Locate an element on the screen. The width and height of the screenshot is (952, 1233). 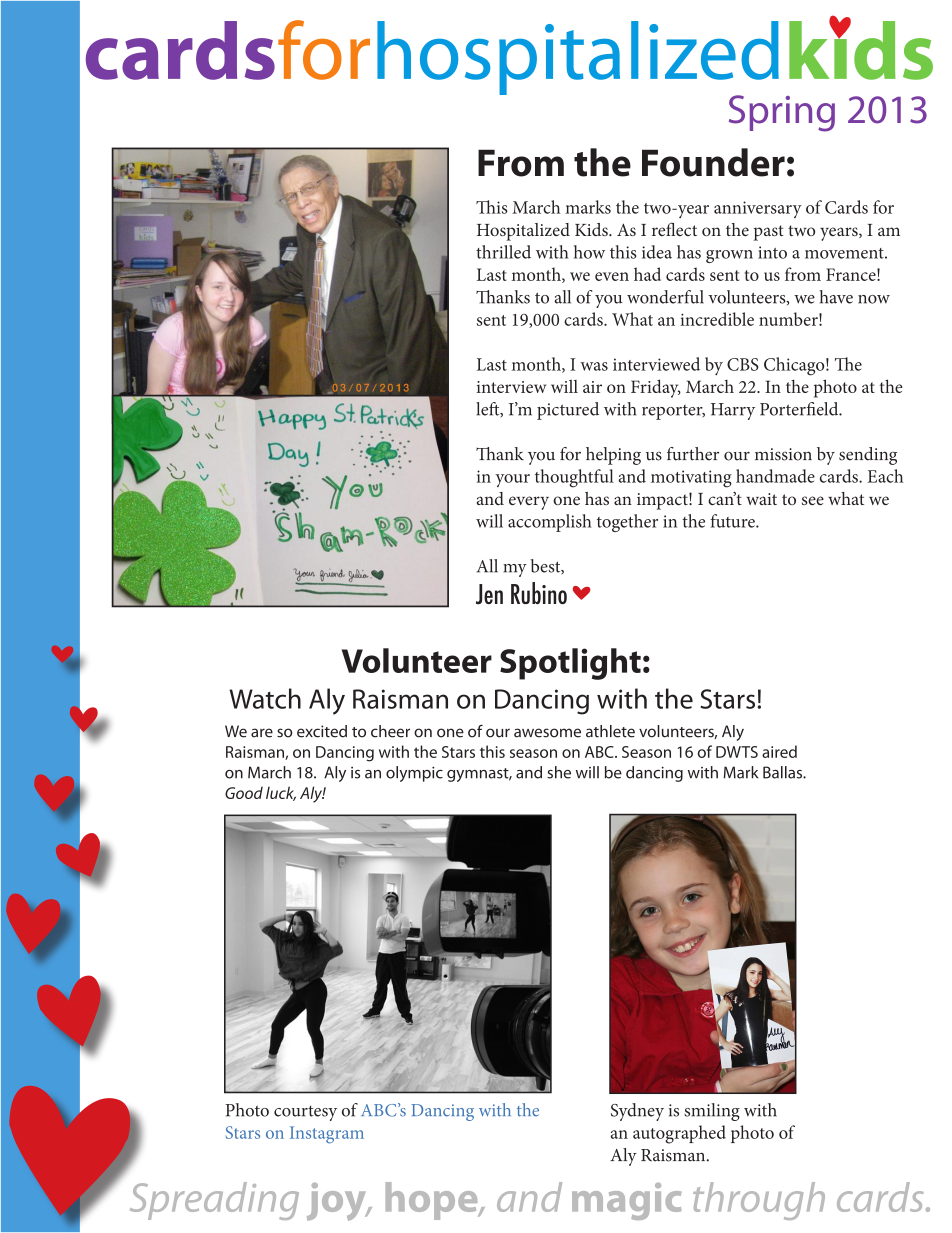
Spring is located at coordinates (782, 113).
